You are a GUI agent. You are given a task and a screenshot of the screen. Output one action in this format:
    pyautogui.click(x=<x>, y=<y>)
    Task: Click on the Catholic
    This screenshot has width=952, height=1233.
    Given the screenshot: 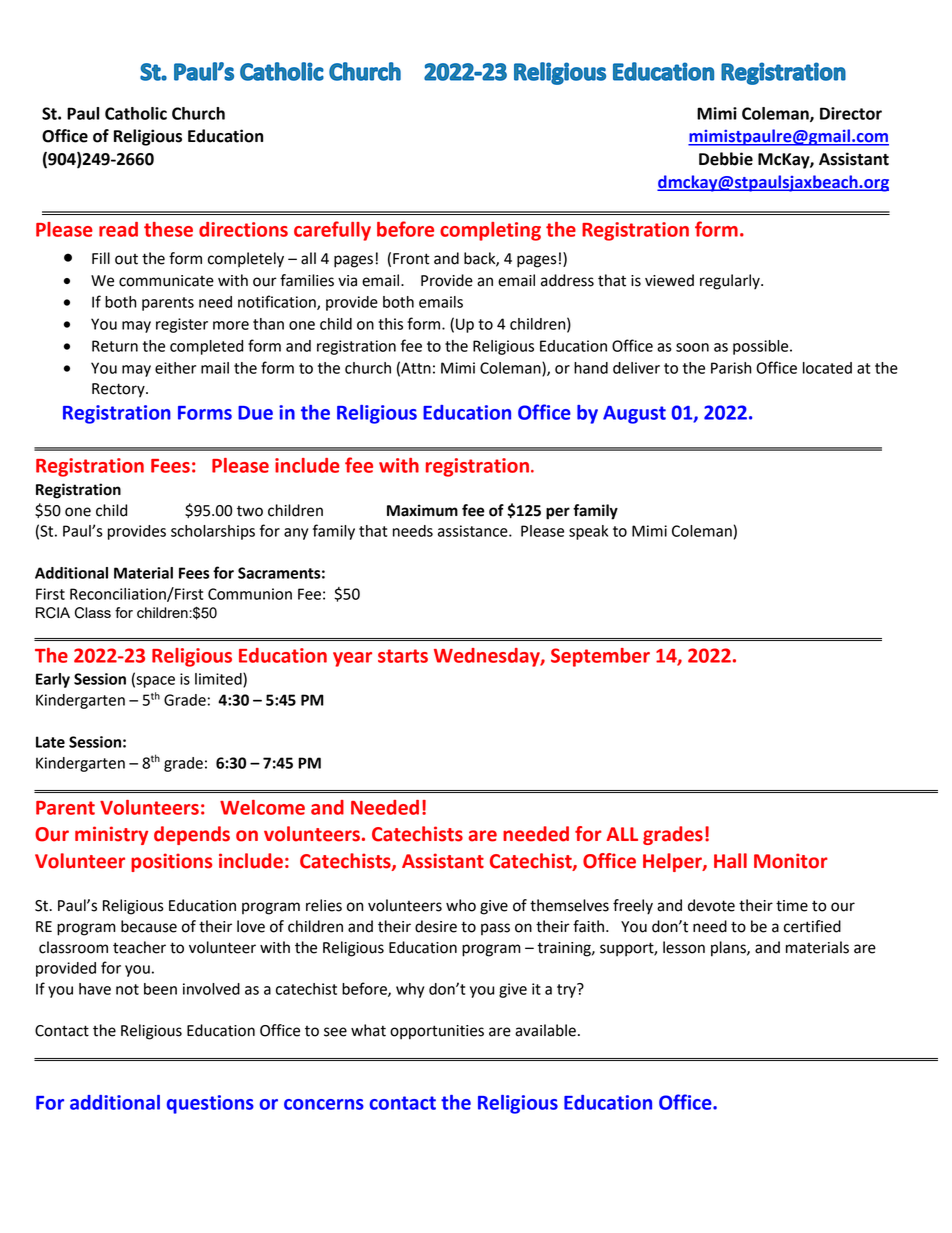 What is the action you would take?
    pyautogui.click(x=136, y=113)
